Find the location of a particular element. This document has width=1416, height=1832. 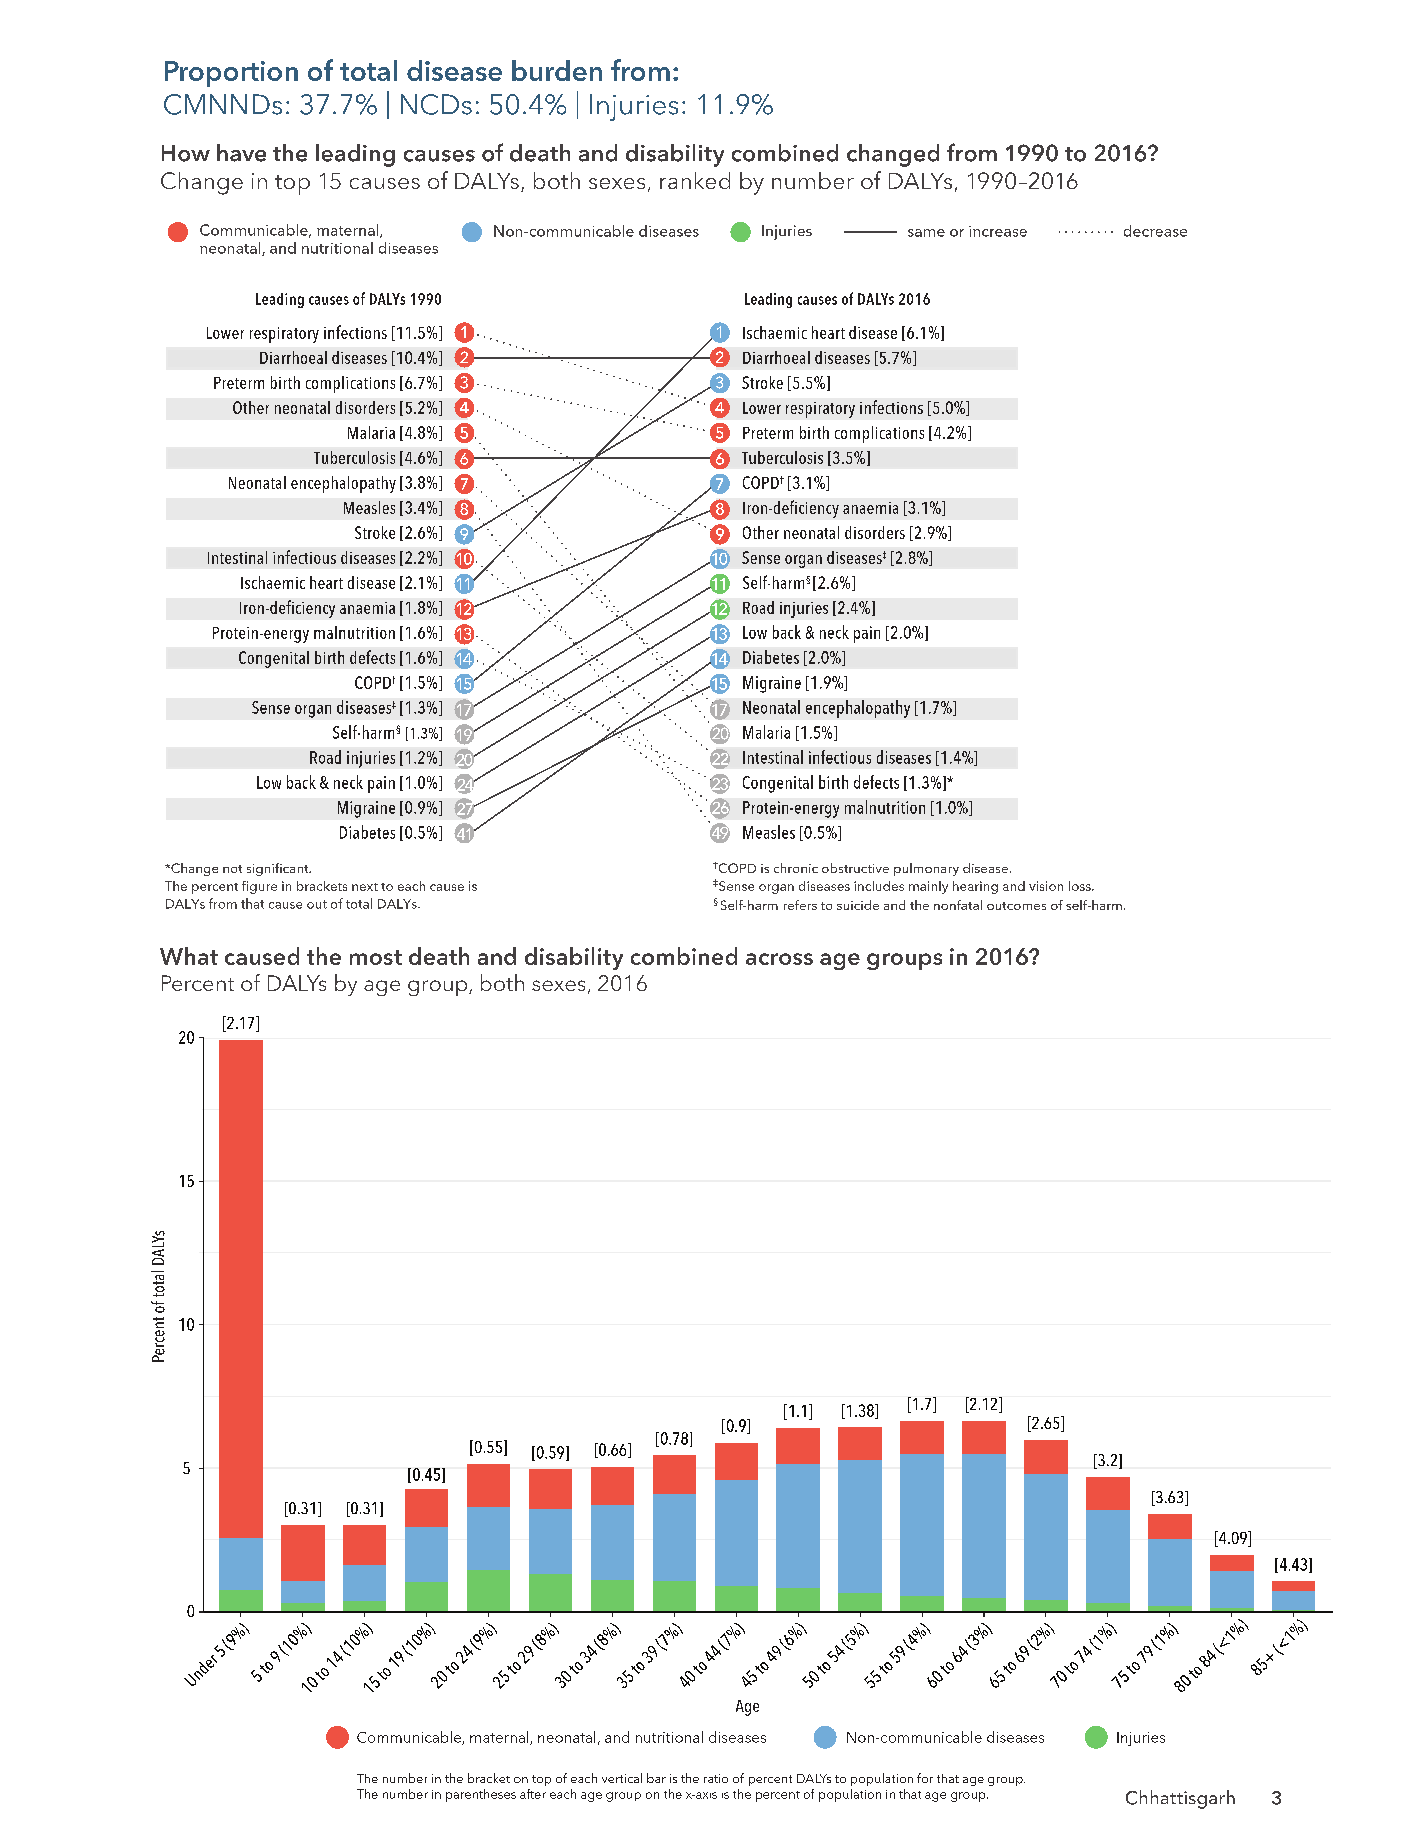

ratio is located at coordinates (716, 1778).
